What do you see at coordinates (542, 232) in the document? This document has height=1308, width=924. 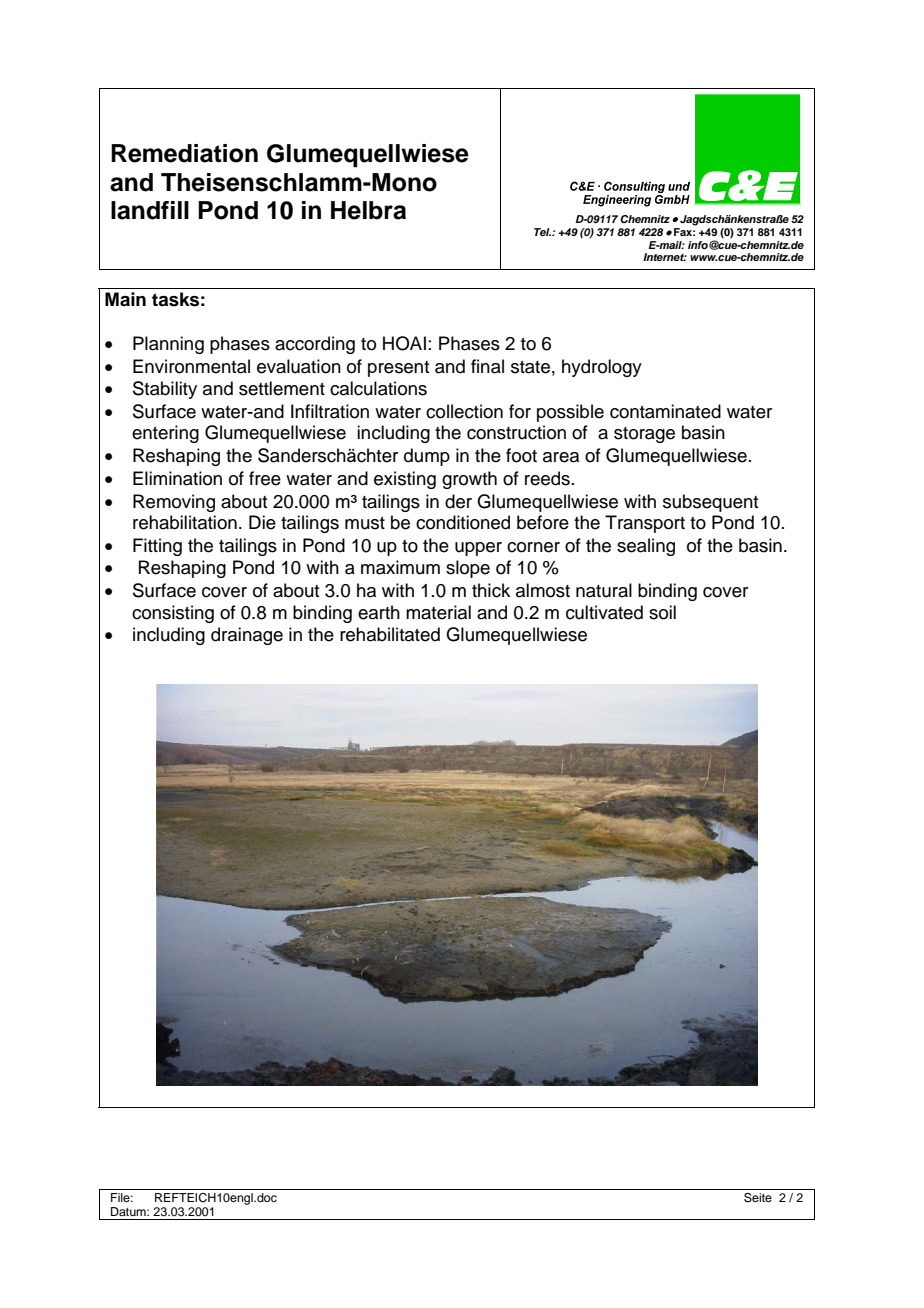 I see `Tel` at bounding box center [542, 232].
